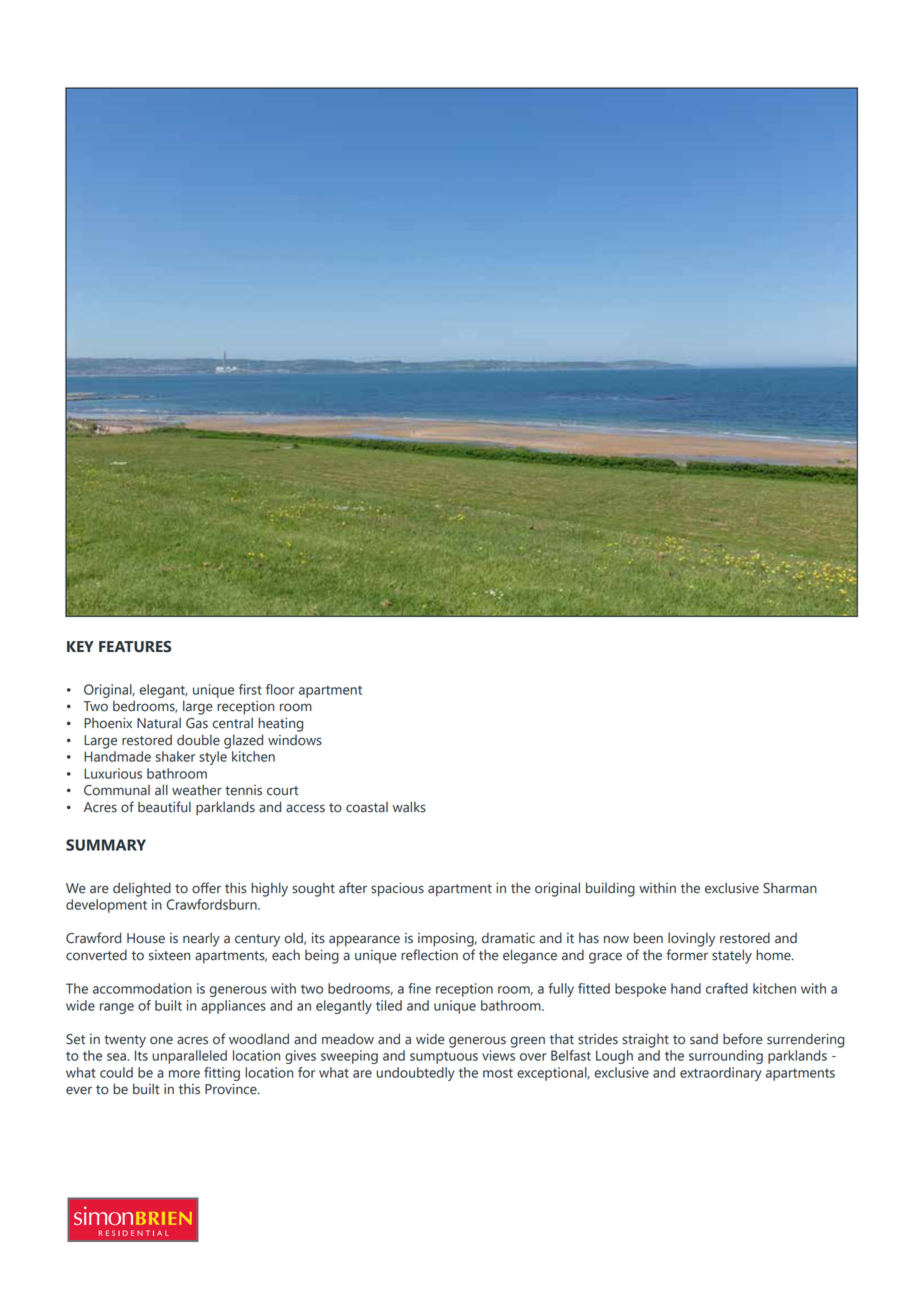 The height and width of the screenshot is (1308, 924). What do you see at coordinates (790, 888) in the screenshot?
I see `Sharman` at bounding box center [790, 888].
